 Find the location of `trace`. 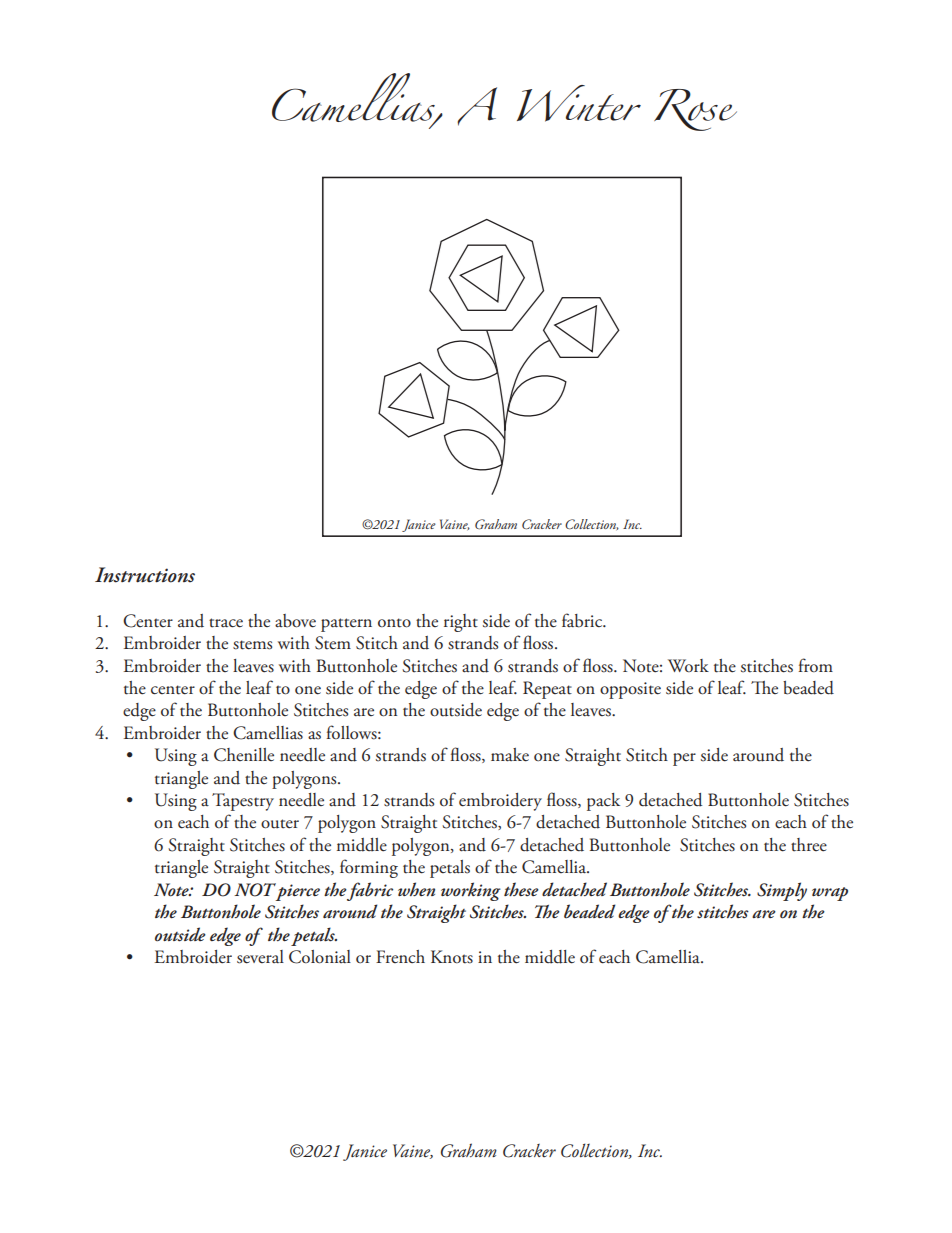

trace is located at coordinates (226, 623).
